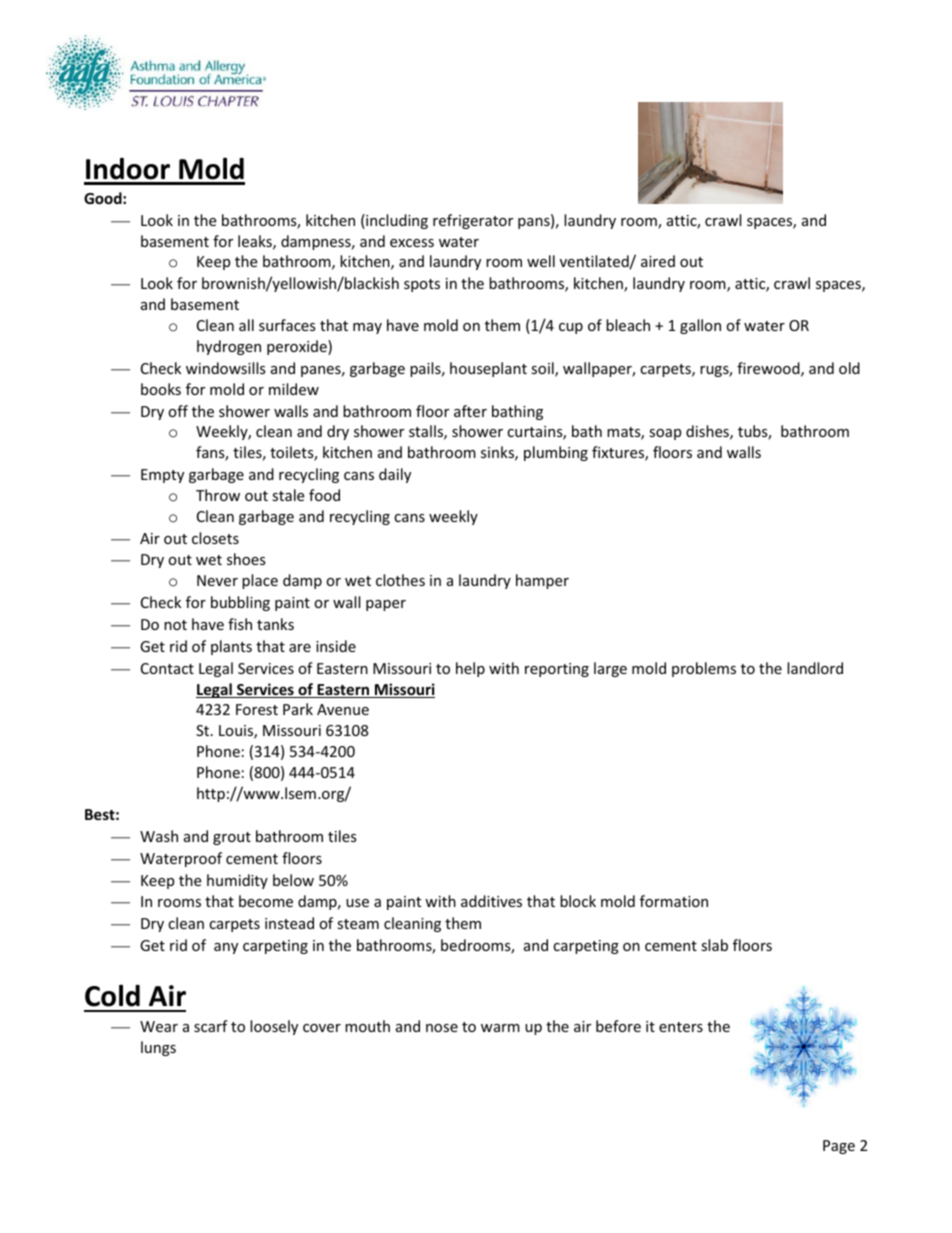 This screenshot has width=952, height=1233. I want to click on Page, so click(839, 1147).
